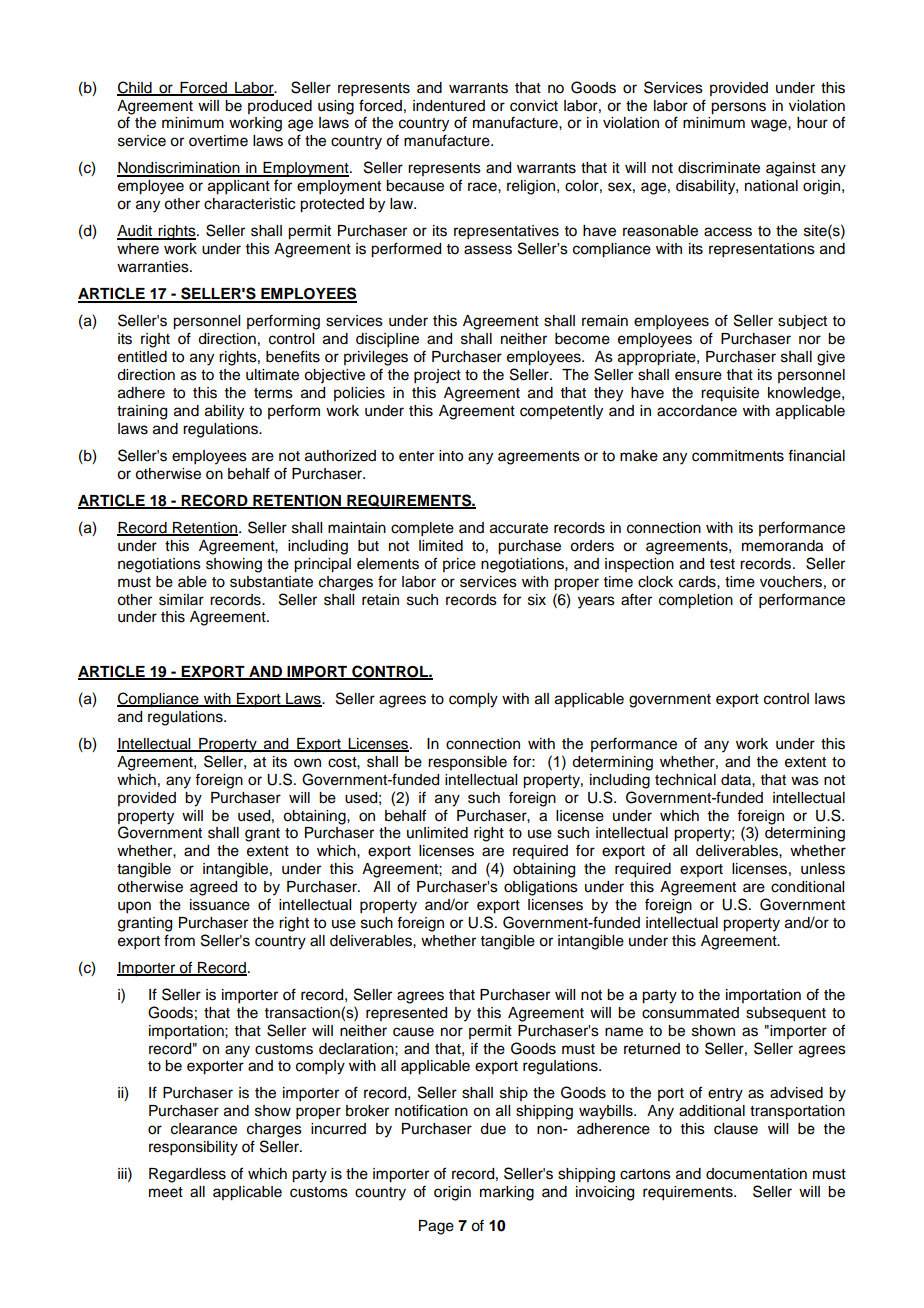  I want to click on training, so click(142, 412).
